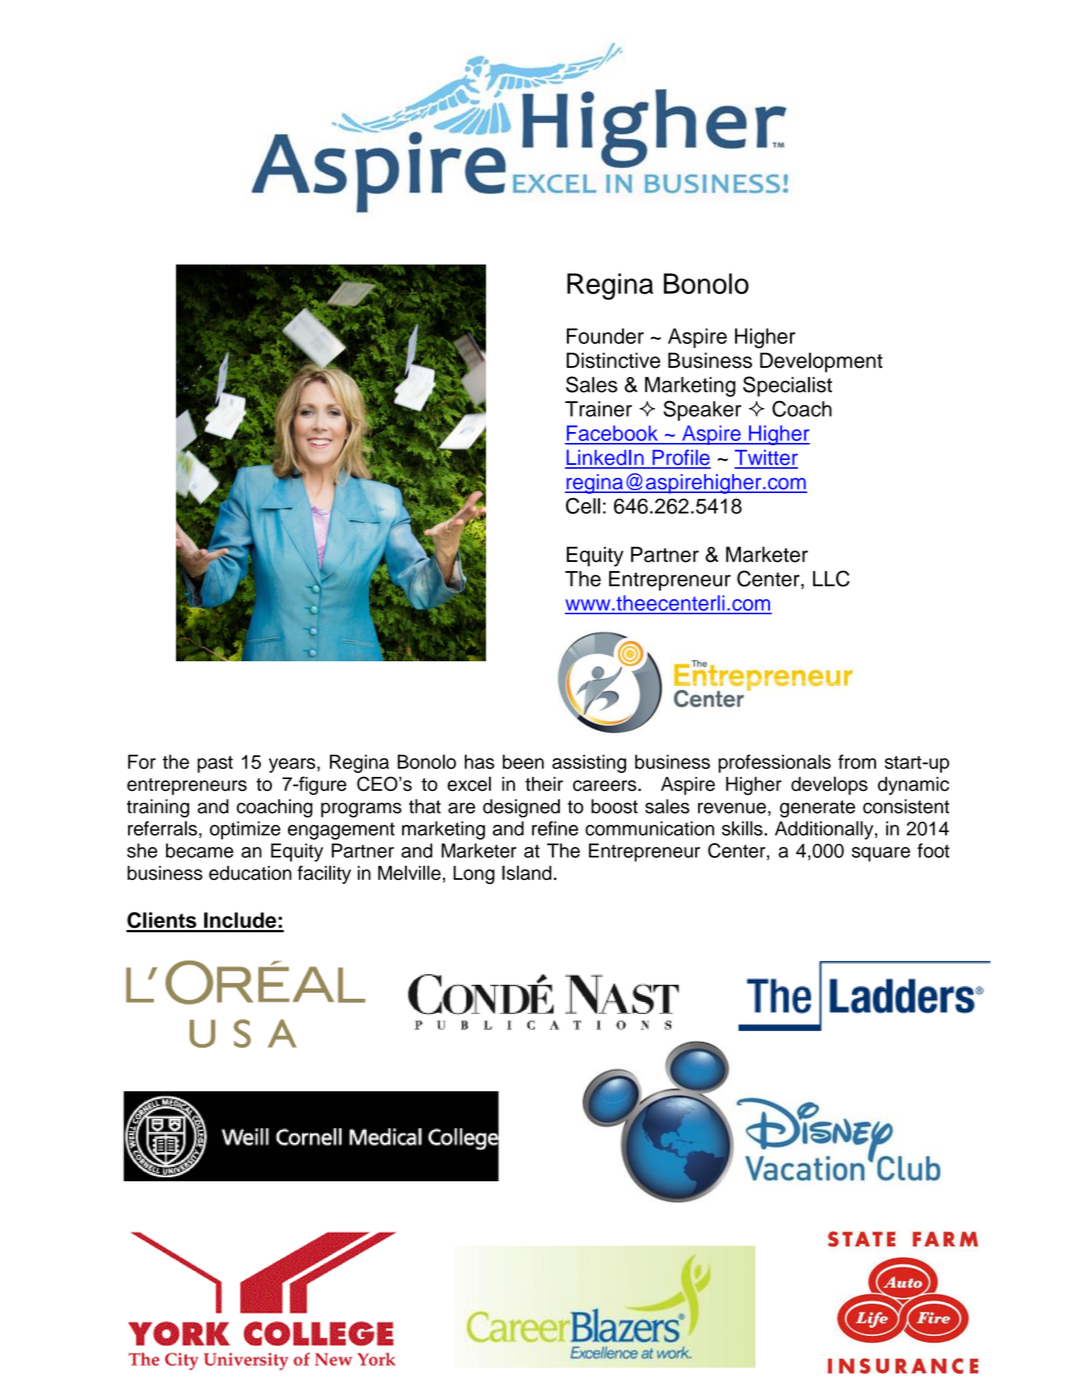 Image resolution: width=1076 pixels, height=1392 pixels. What do you see at coordinates (831, 578) in the document?
I see `LLC` at bounding box center [831, 578].
